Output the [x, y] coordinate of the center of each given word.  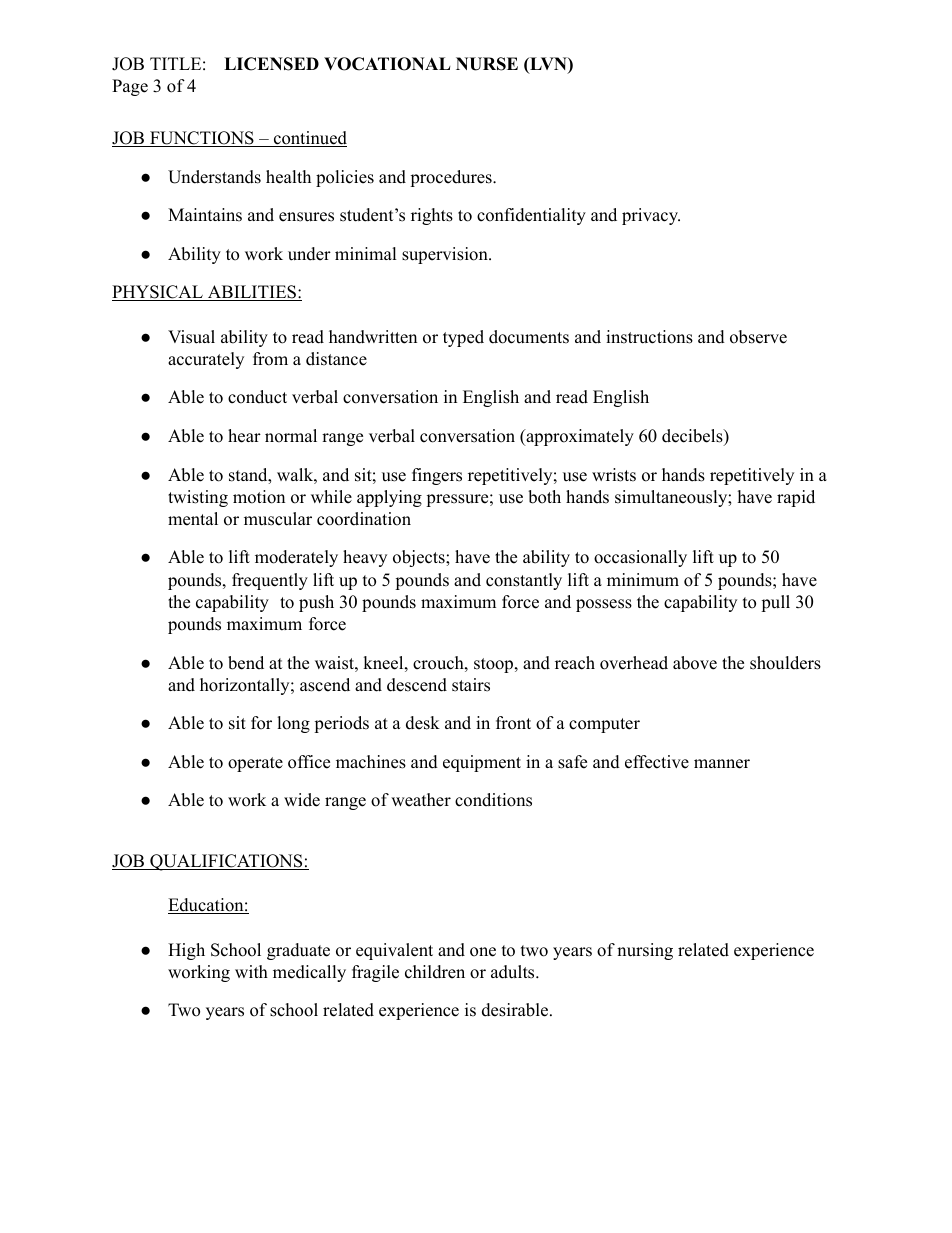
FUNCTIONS [202, 139]
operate [255, 764]
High [186, 951]
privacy [651, 216]
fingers [437, 476]
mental [193, 519]
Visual [191, 337]
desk [423, 723]
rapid [796, 498]
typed [463, 338]
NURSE [487, 64]
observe [758, 337]
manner [722, 764]
